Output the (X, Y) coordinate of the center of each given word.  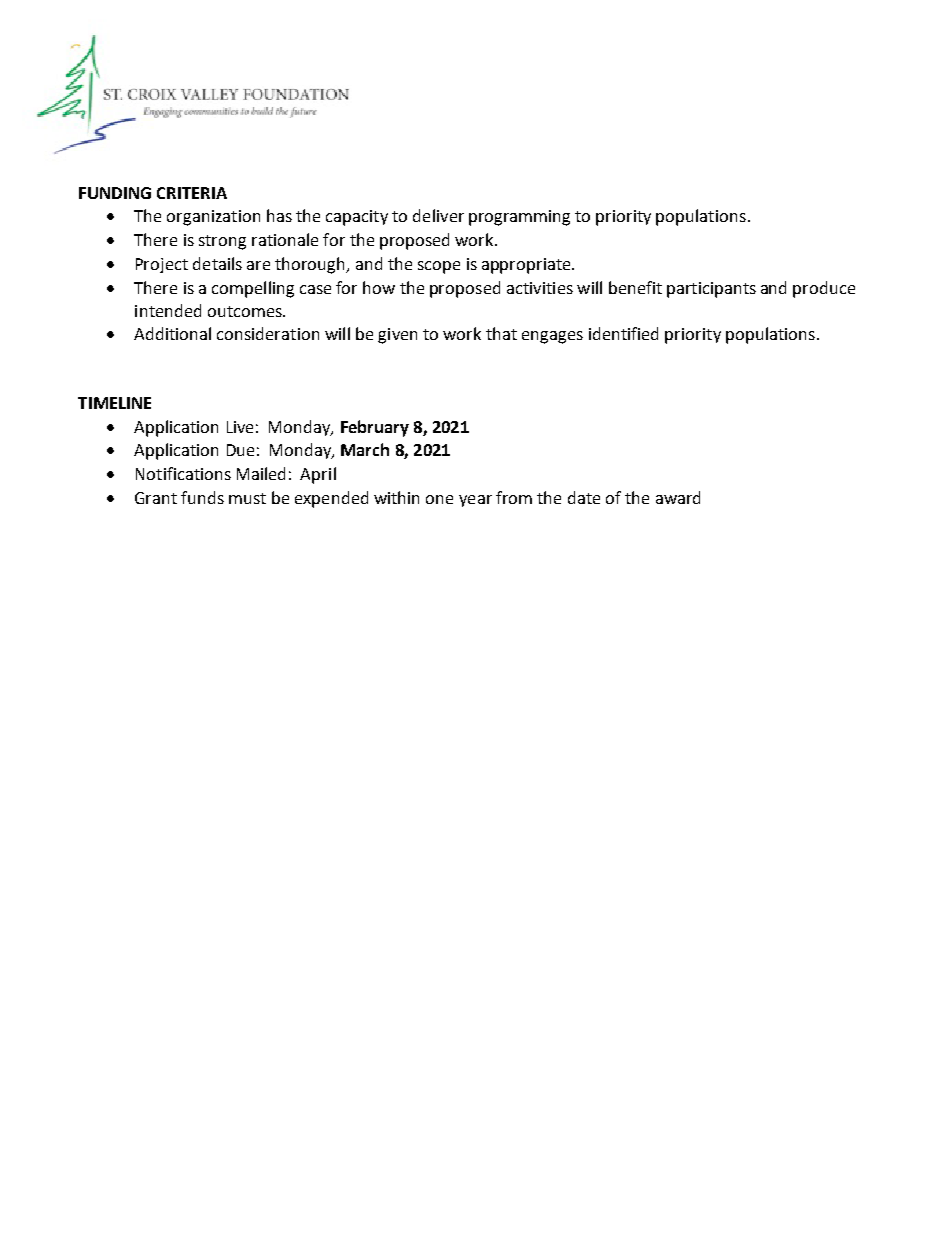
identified (623, 333)
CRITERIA (192, 193)
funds (202, 497)
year (475, 501)
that (501, 333)
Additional (172, 333)
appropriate (527, 266)
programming (519, 218)
